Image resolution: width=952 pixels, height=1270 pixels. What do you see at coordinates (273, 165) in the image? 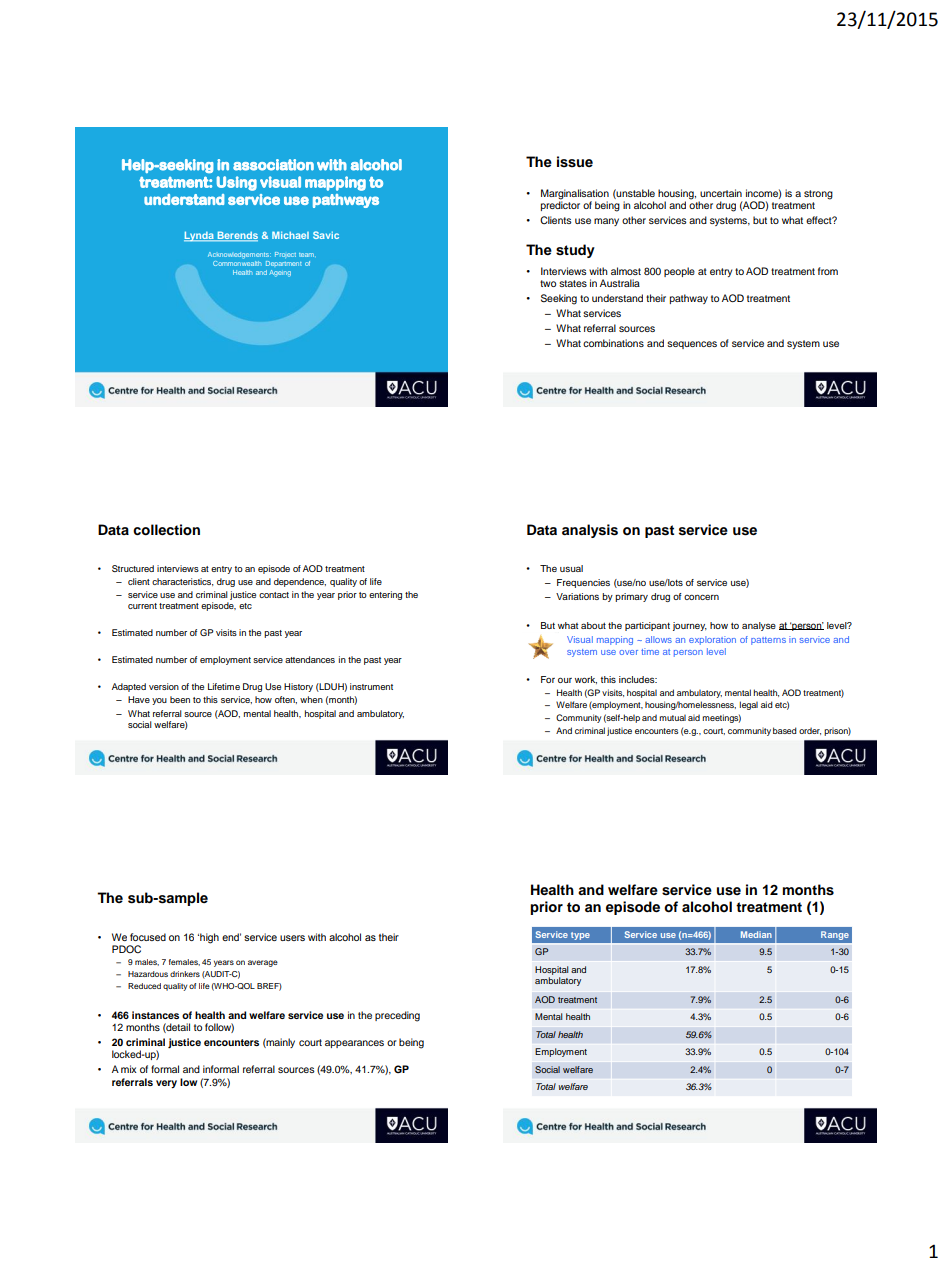
I see `association` at bounding box center [273, 165].
